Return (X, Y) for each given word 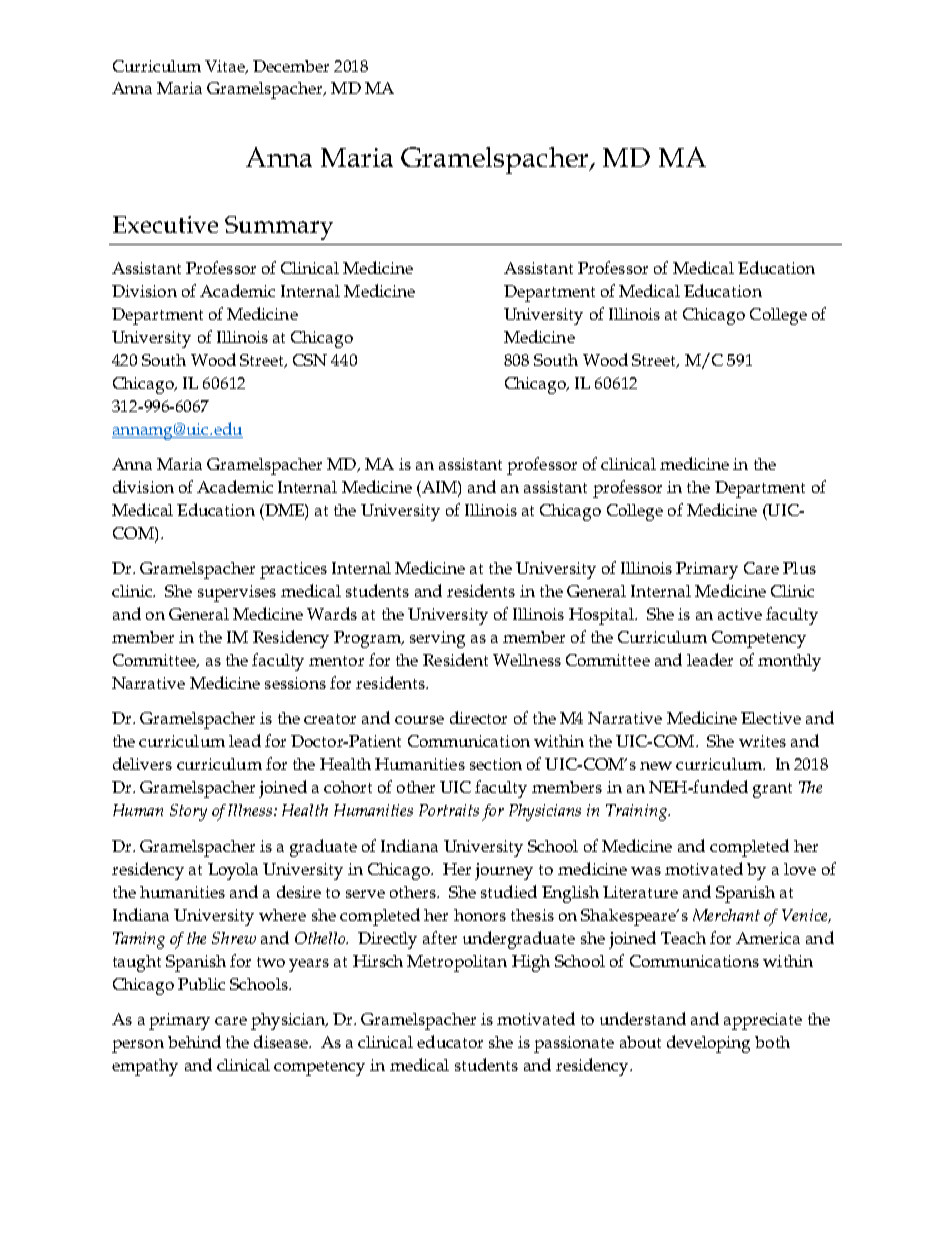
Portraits (449, 810)
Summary (279, 228)
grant (772, 790)
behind (194, 1041)
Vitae (226, 67)
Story (188, 812)
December (291, 66)
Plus (799, 568)
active (740, 614)
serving (437, 639)
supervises (237, 593)
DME (284, 510)
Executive (165, 224)
